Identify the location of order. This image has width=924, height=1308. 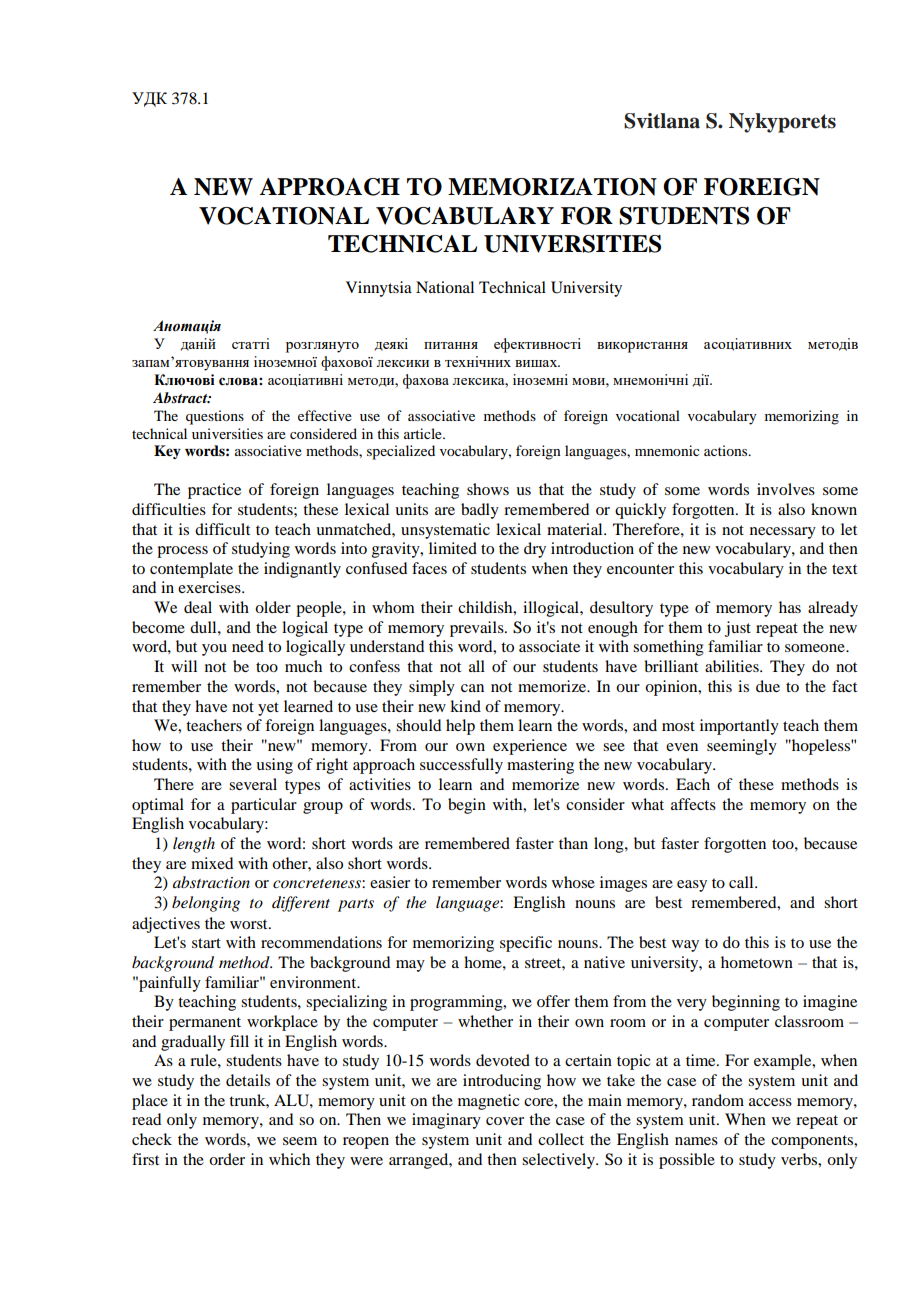
(227, 1159).
